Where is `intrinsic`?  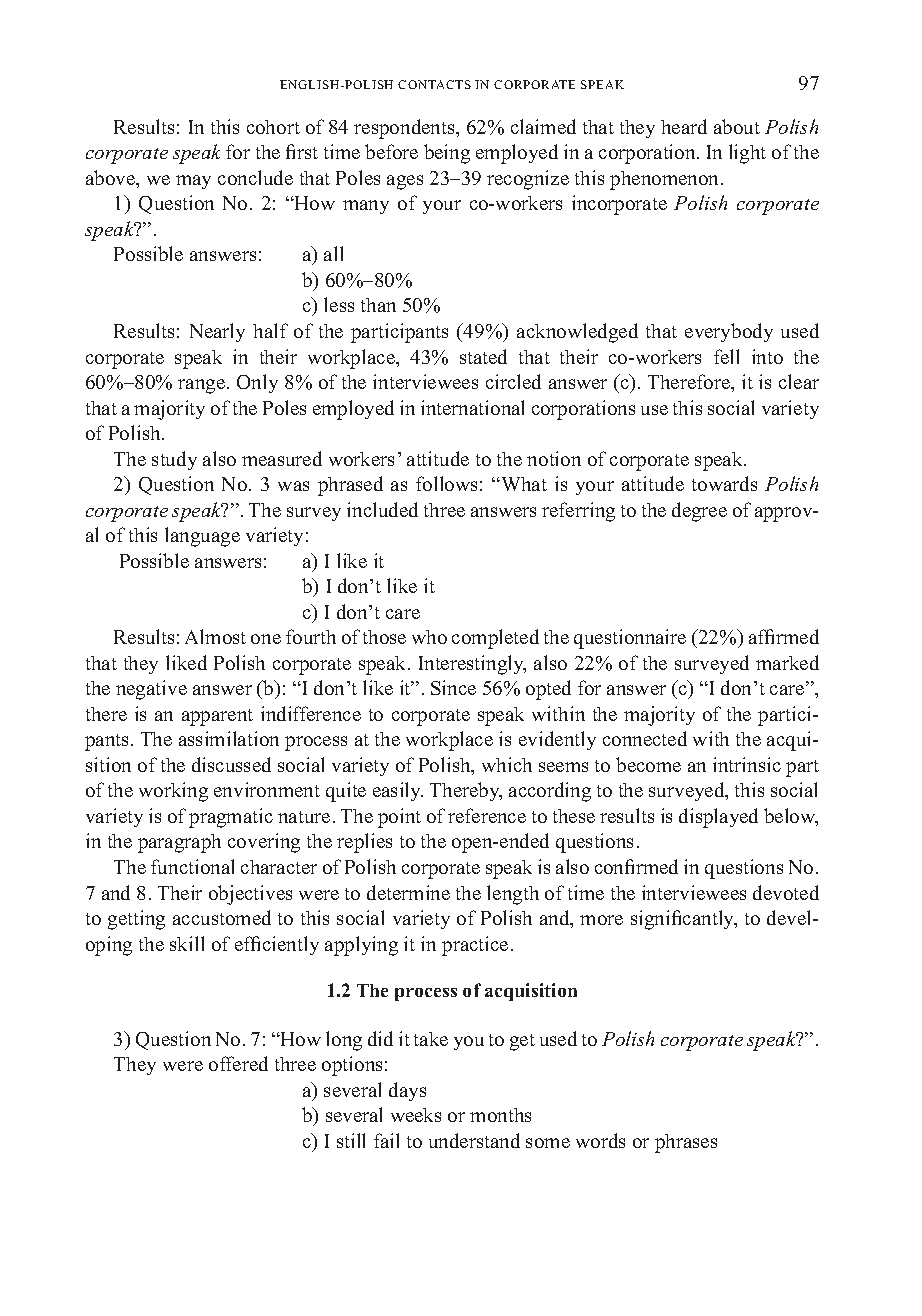 intrinsic is located at coordinates (747, 764).
